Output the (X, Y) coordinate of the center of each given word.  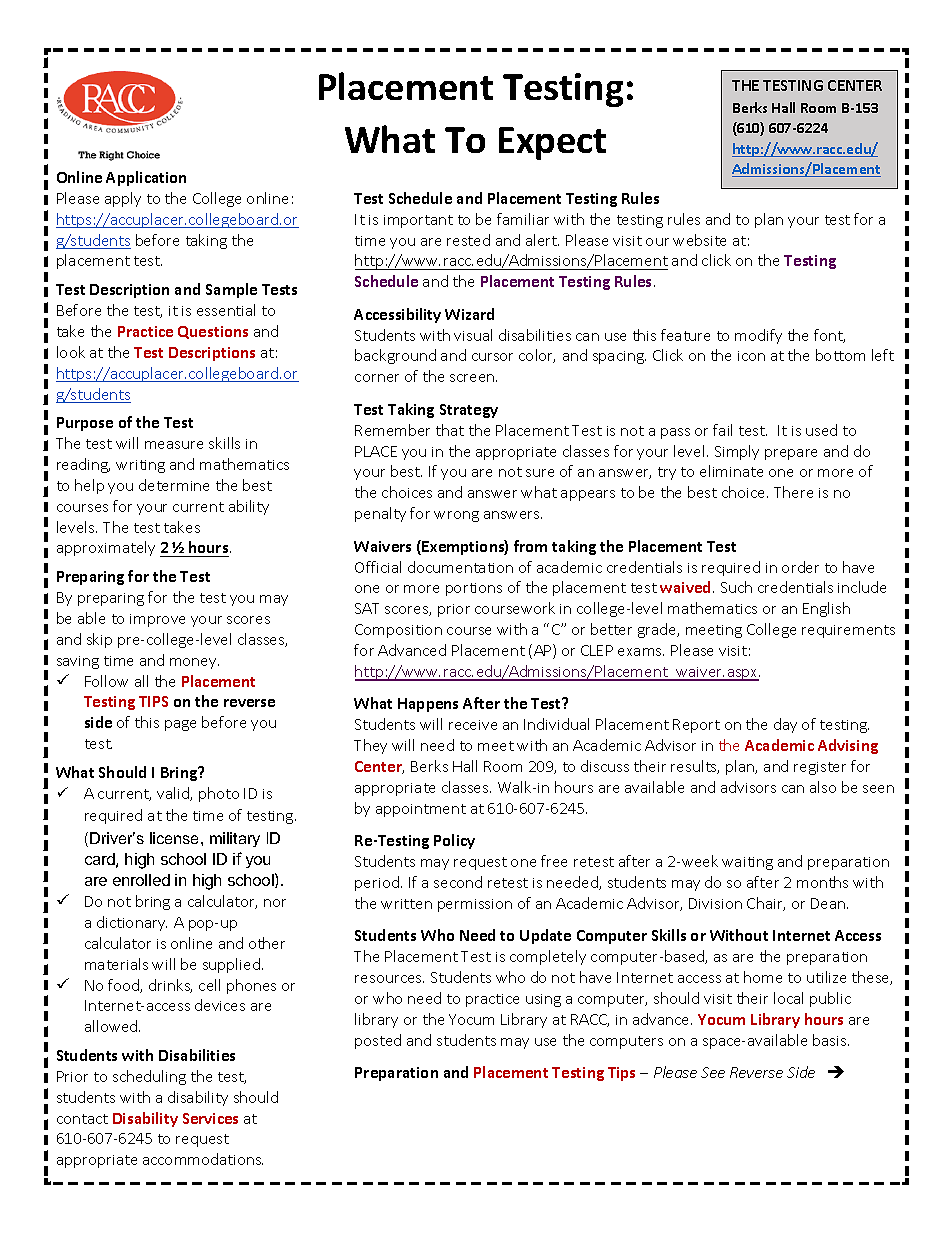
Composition (398, 631)
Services (210, 1118)
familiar (523, 219)
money (194, 663)
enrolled (141, 880)
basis (831, 1040)
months (822, 882)
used (821, 430)
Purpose (85, 424)
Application (146, 178)
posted (378, 1041)
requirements (848, 631)
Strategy (469, 411)
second (458, 882)
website (699, 240)
